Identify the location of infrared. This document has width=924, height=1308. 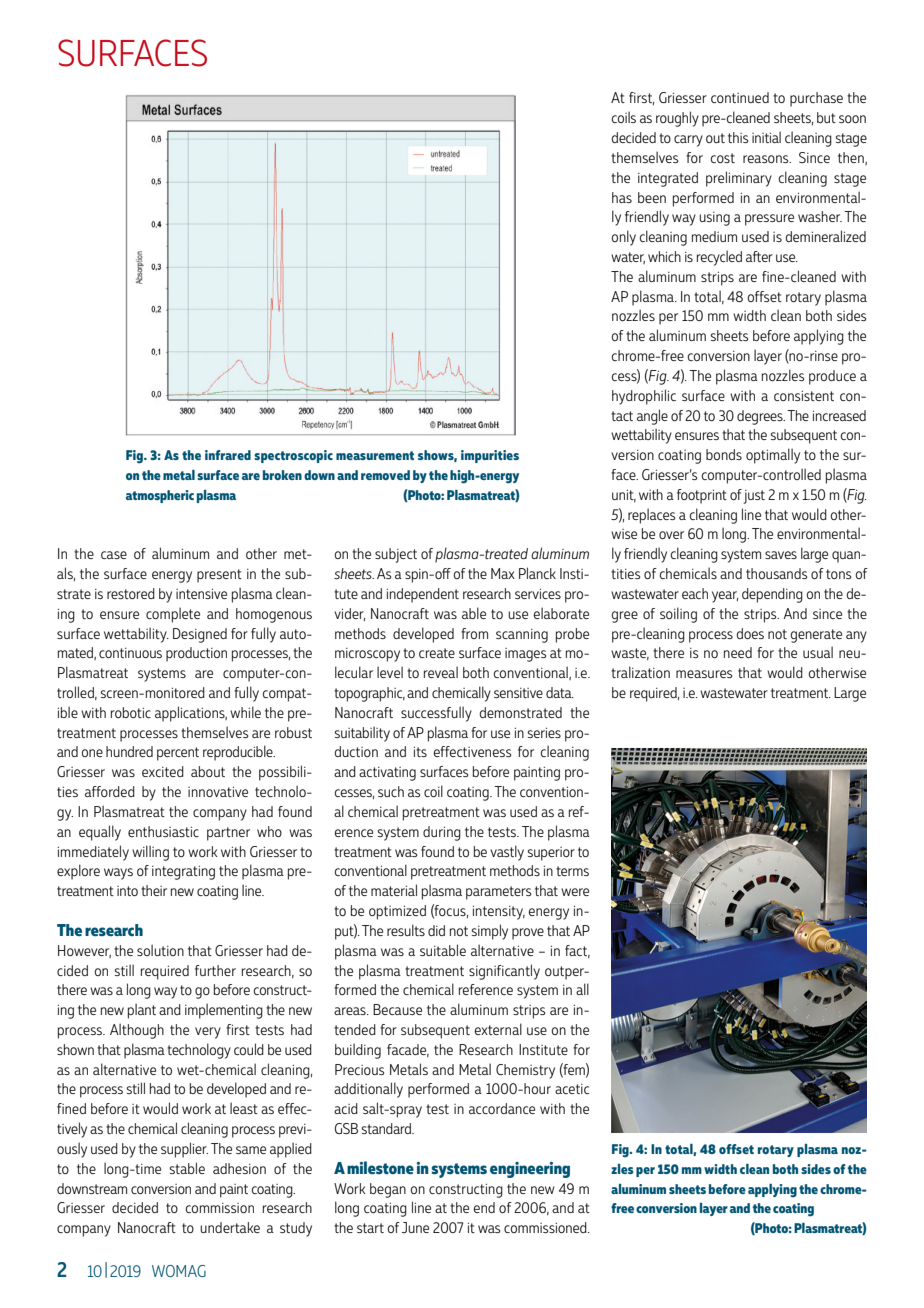
(228, 455).
